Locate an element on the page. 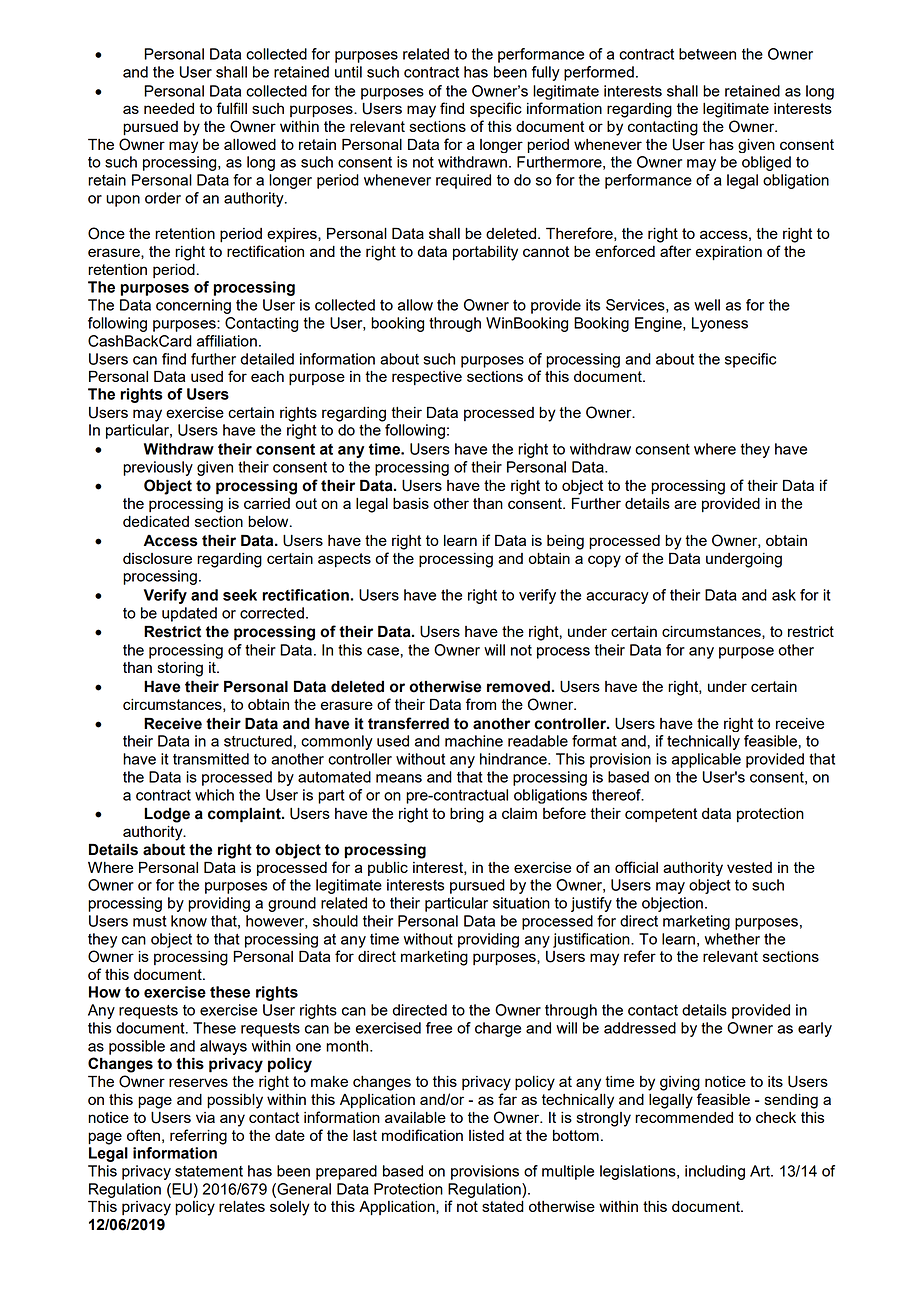 The height and width of the image is (1308, 924). previously is located at coordinates (158, 468).
